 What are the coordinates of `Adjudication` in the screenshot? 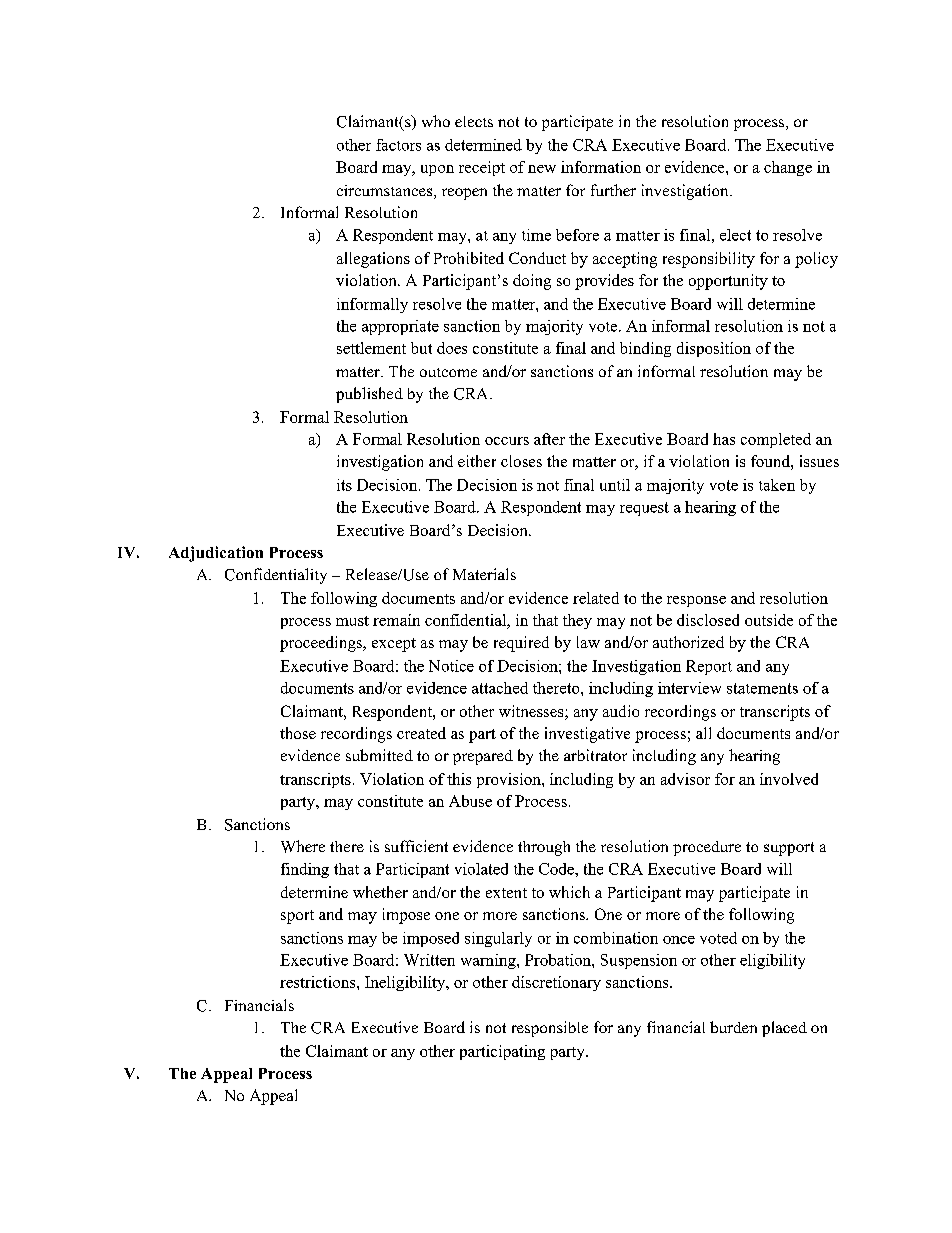 It's located at (216, 554).
